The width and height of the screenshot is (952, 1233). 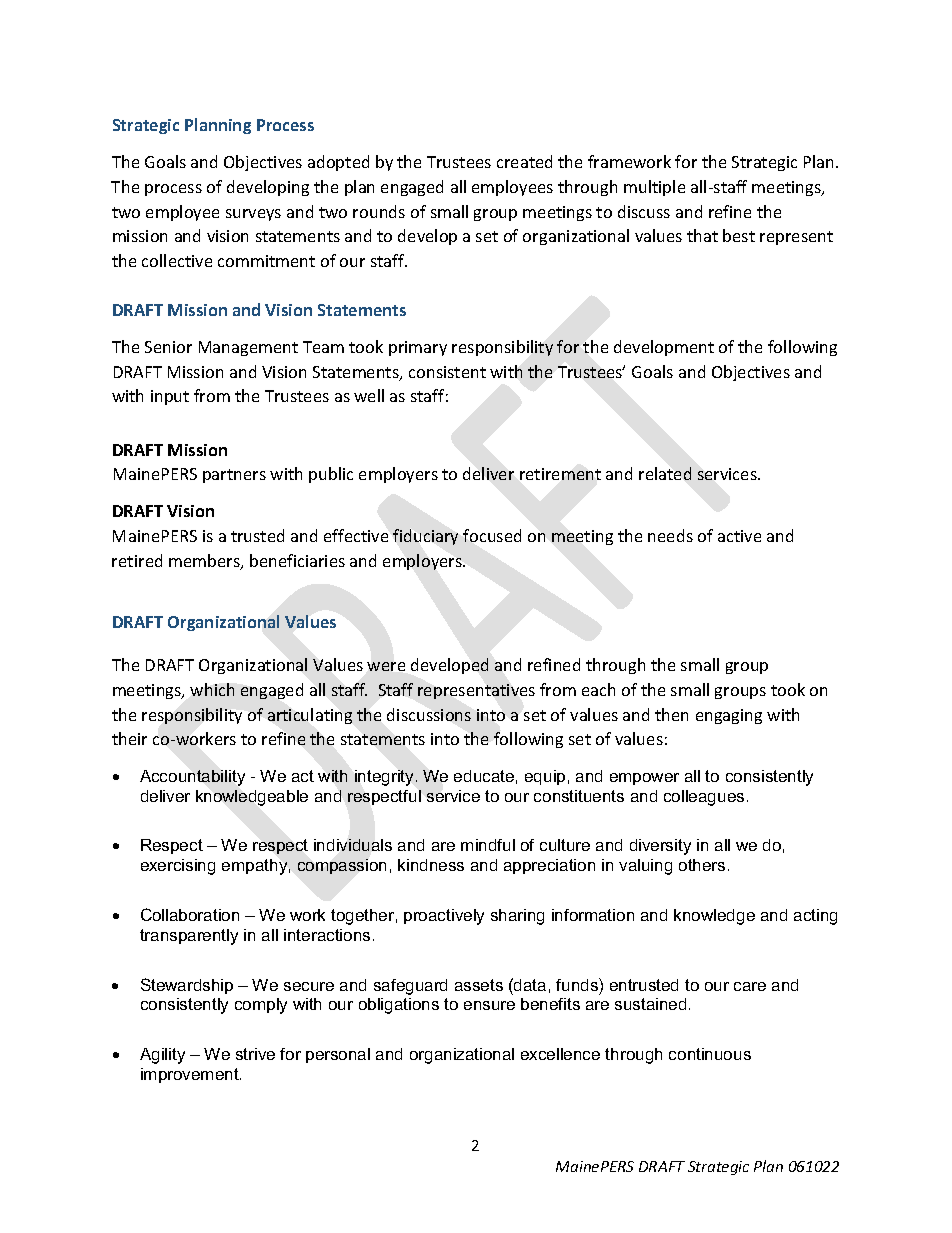 What do you see at coordinates (524, 161) in the screenshot?
I see `created` at bounding box center [524, 161].
